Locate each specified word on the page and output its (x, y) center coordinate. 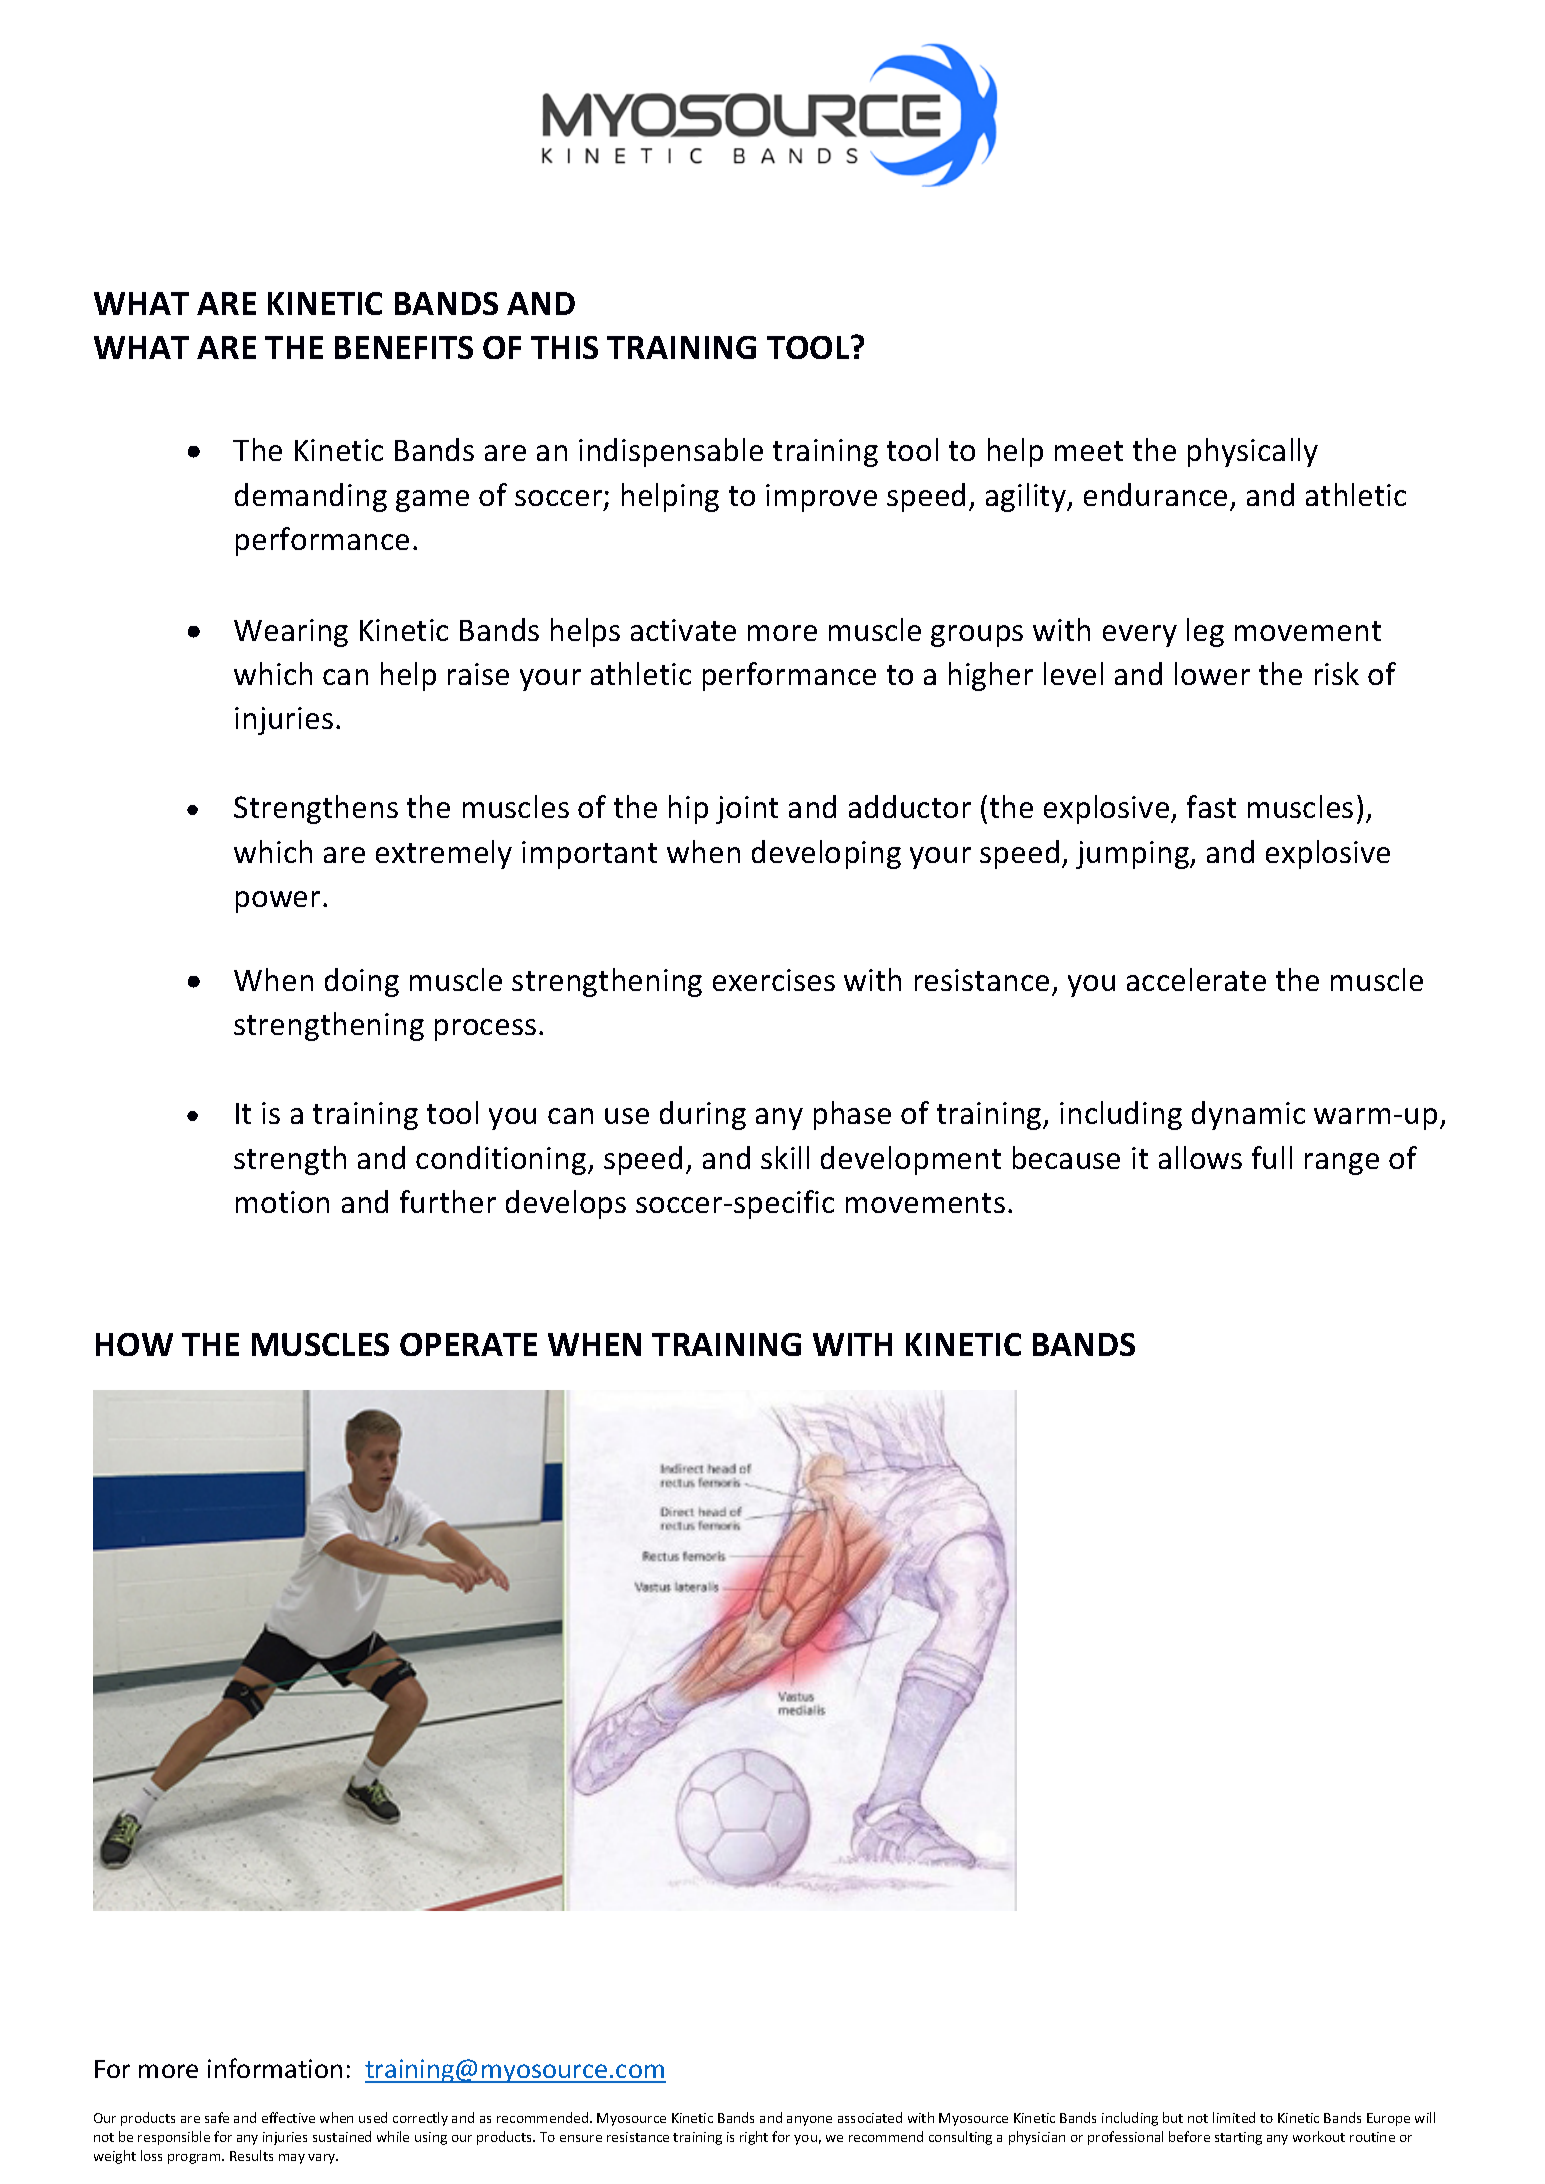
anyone (809, 2121)
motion (282, 1202)
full (1272, 1157)
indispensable (671, 452)
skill (785, 1157)
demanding (311, 497)
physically (1253, 452)
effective (288, 2117)
